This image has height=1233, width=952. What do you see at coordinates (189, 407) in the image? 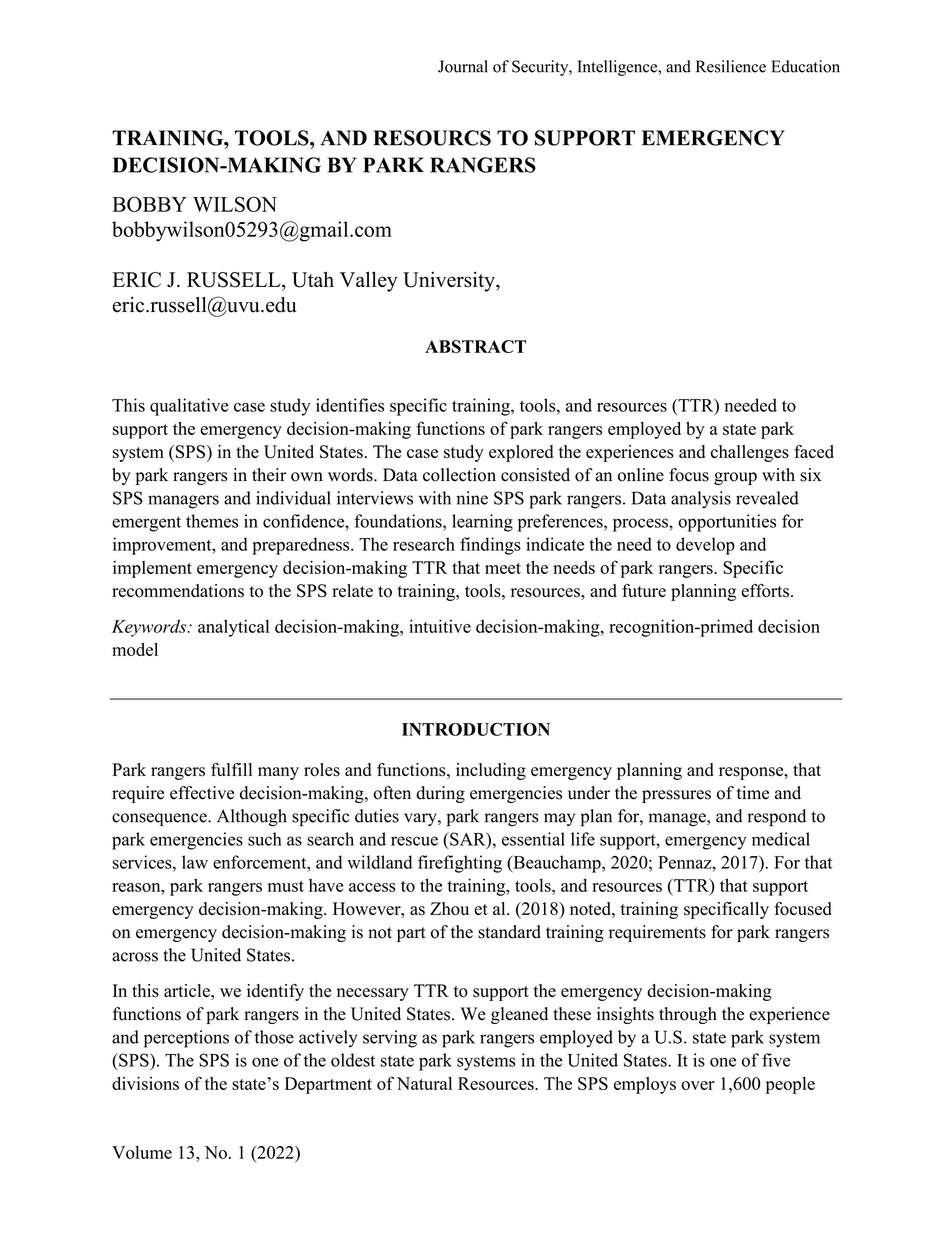
I see `qualitative` at bounding box center [189, 407].
